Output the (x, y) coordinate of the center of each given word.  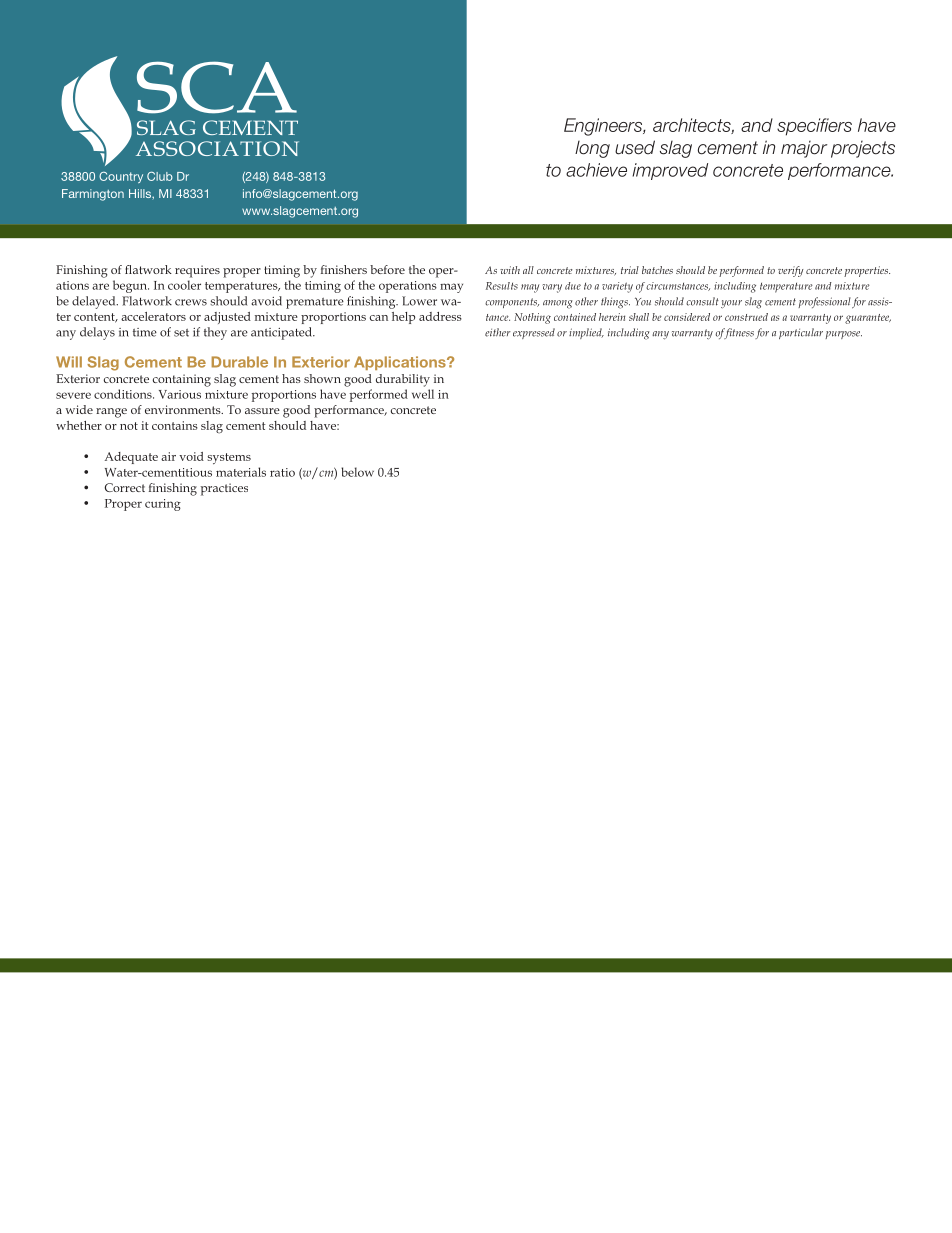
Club (160, 176)
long (592, 149)
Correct (125, 487)
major (804, 149)
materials (241, 472)
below (357, 472)
